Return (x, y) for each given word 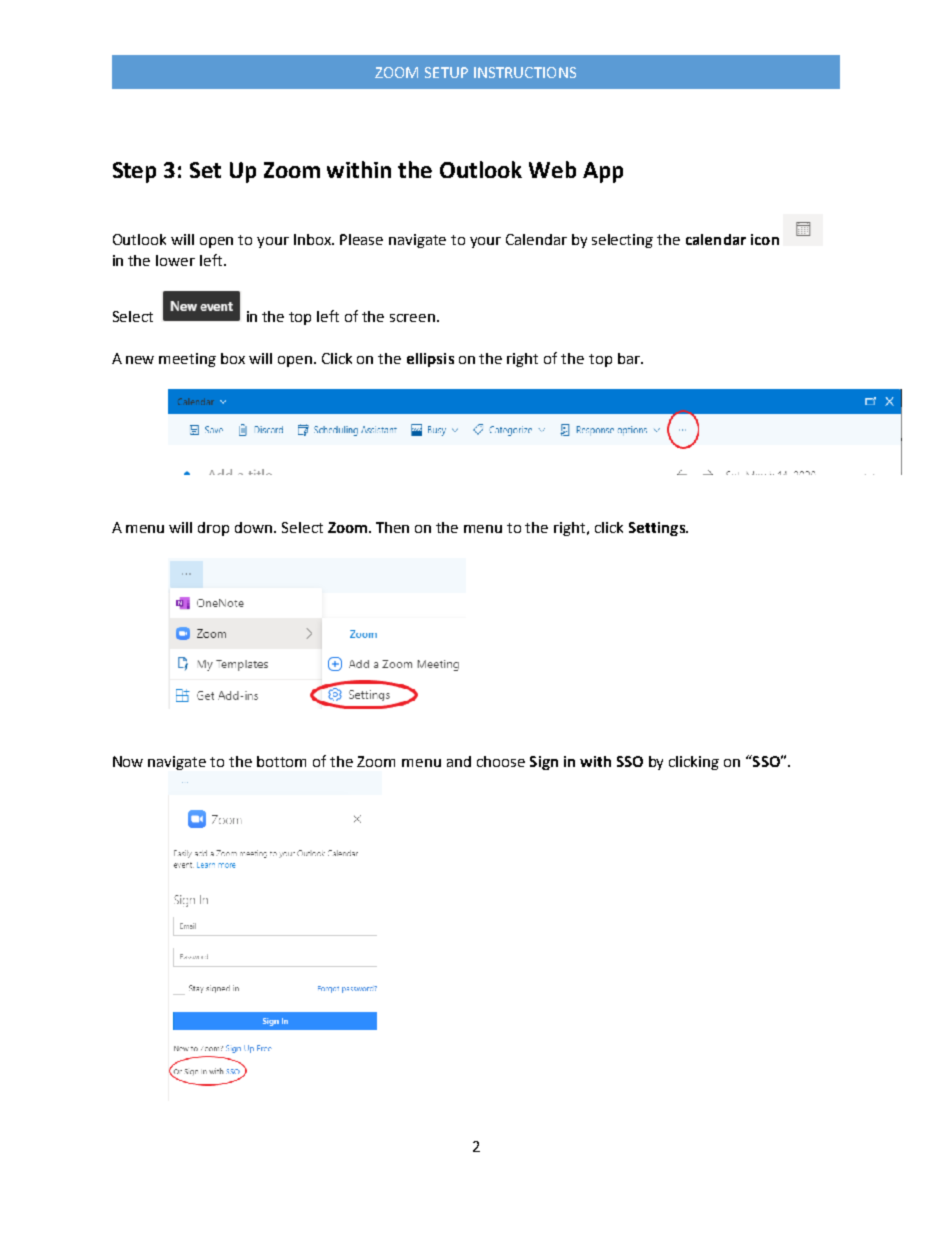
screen (412, 318)
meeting (187, 360)
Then (392, 527)
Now (128, 761)
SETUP (446, 72)
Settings (658, 529)
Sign (544, 763)
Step (134, 172)
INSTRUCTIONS (525, 72)
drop (213, 529)
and (459, 761)
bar (630, 358)
